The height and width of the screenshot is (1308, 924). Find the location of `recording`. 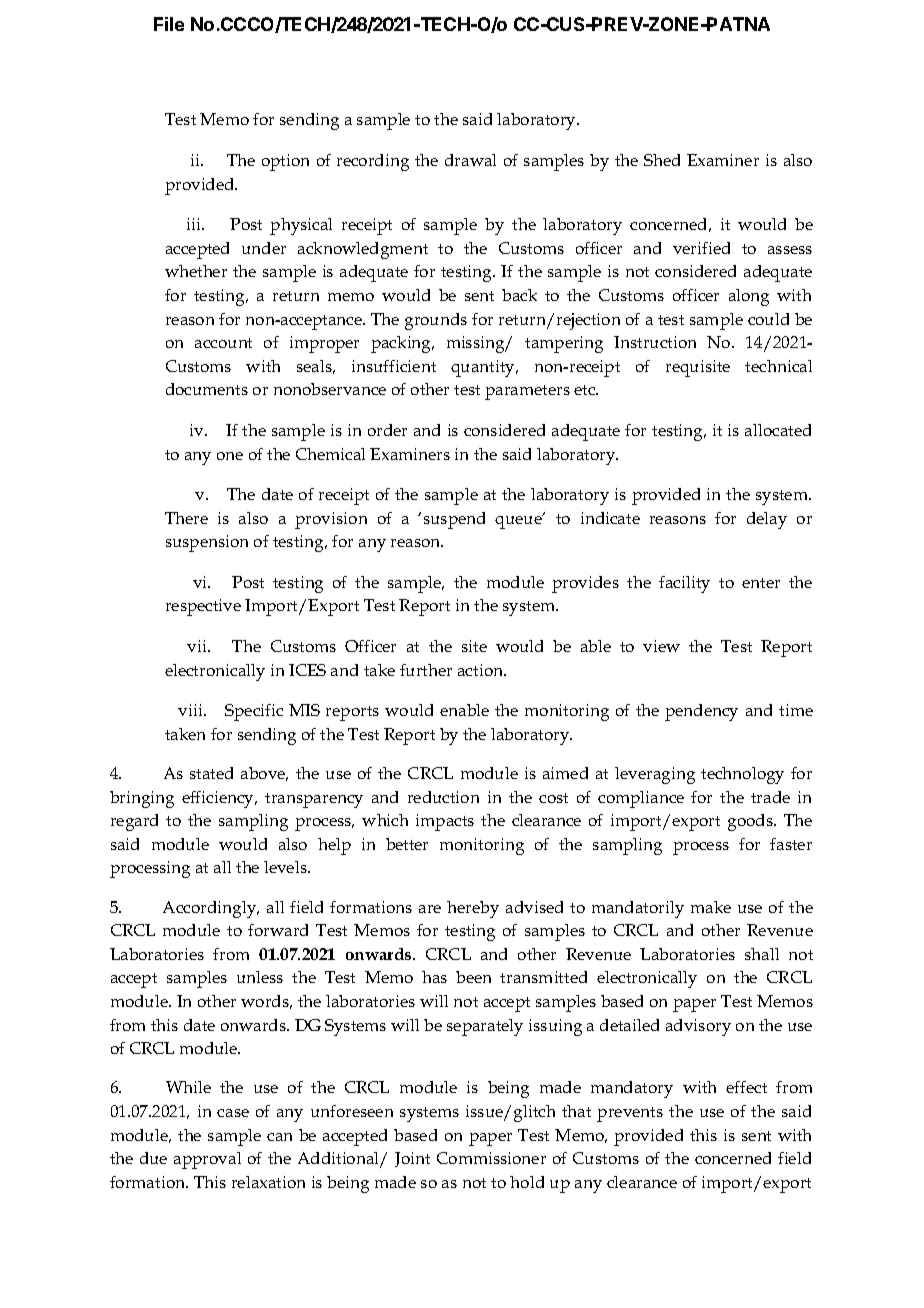

recording is located at coordinates (373, 162).
